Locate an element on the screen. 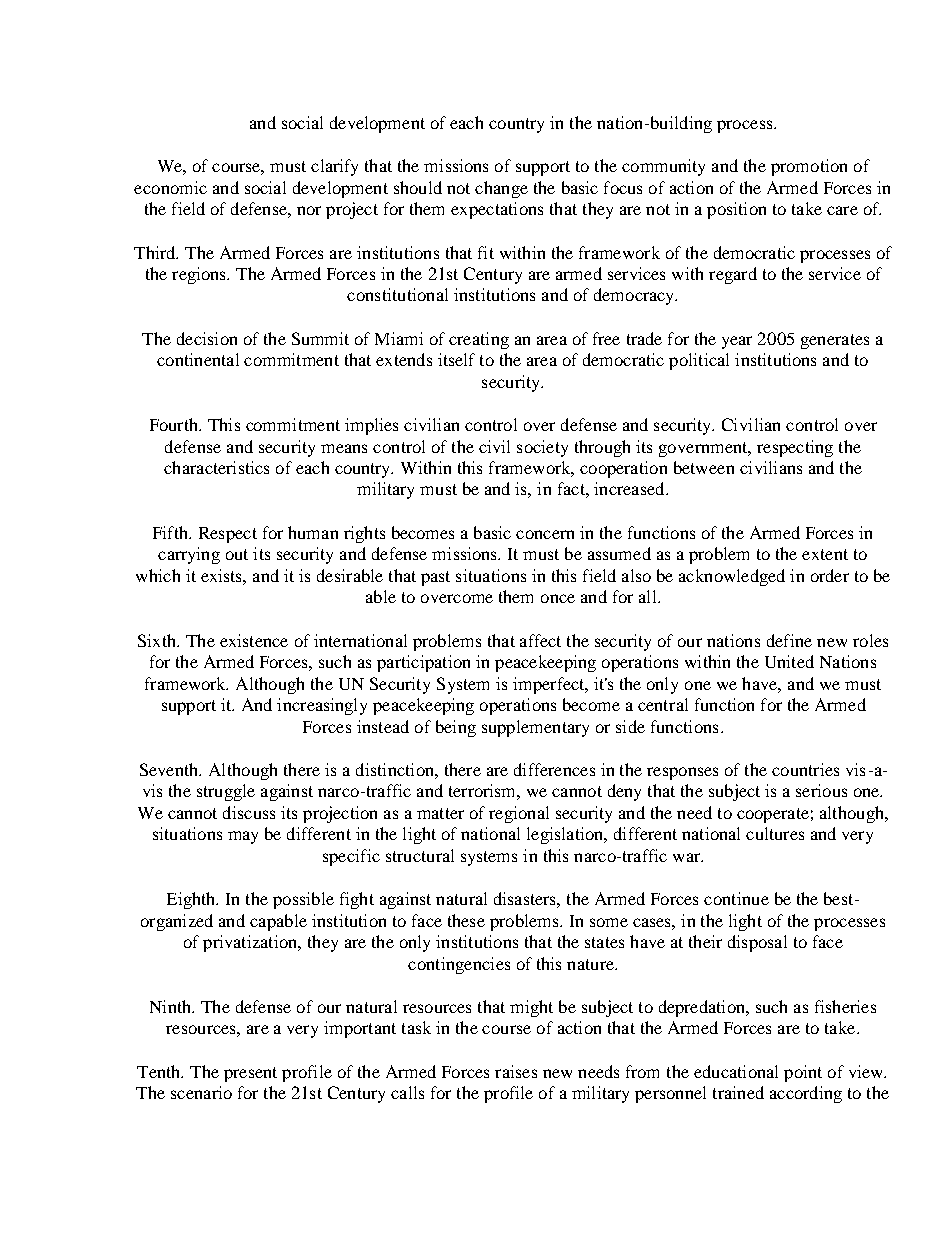  promotion is located at coordinates (809, 167).
